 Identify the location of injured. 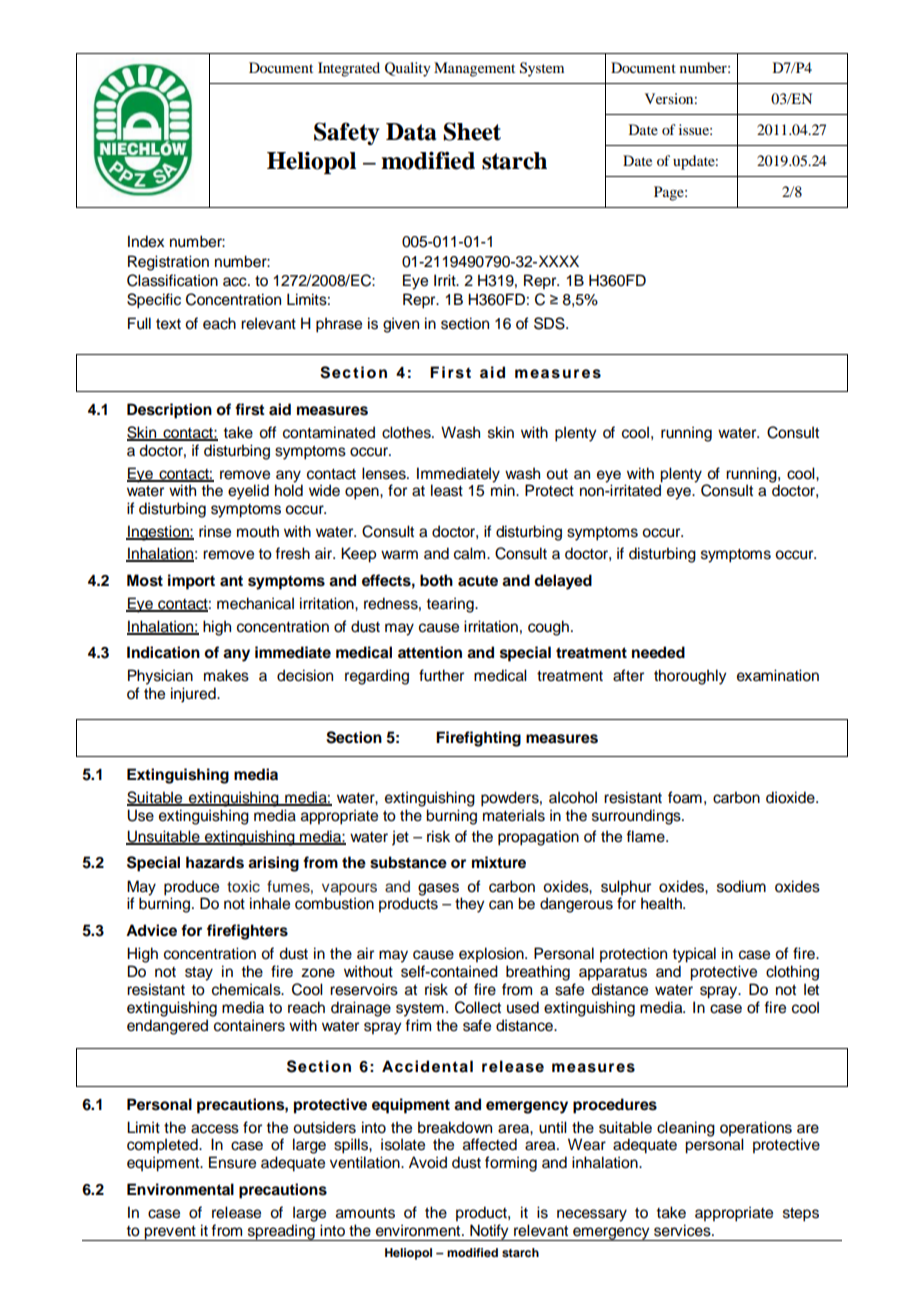
(194, 695).
